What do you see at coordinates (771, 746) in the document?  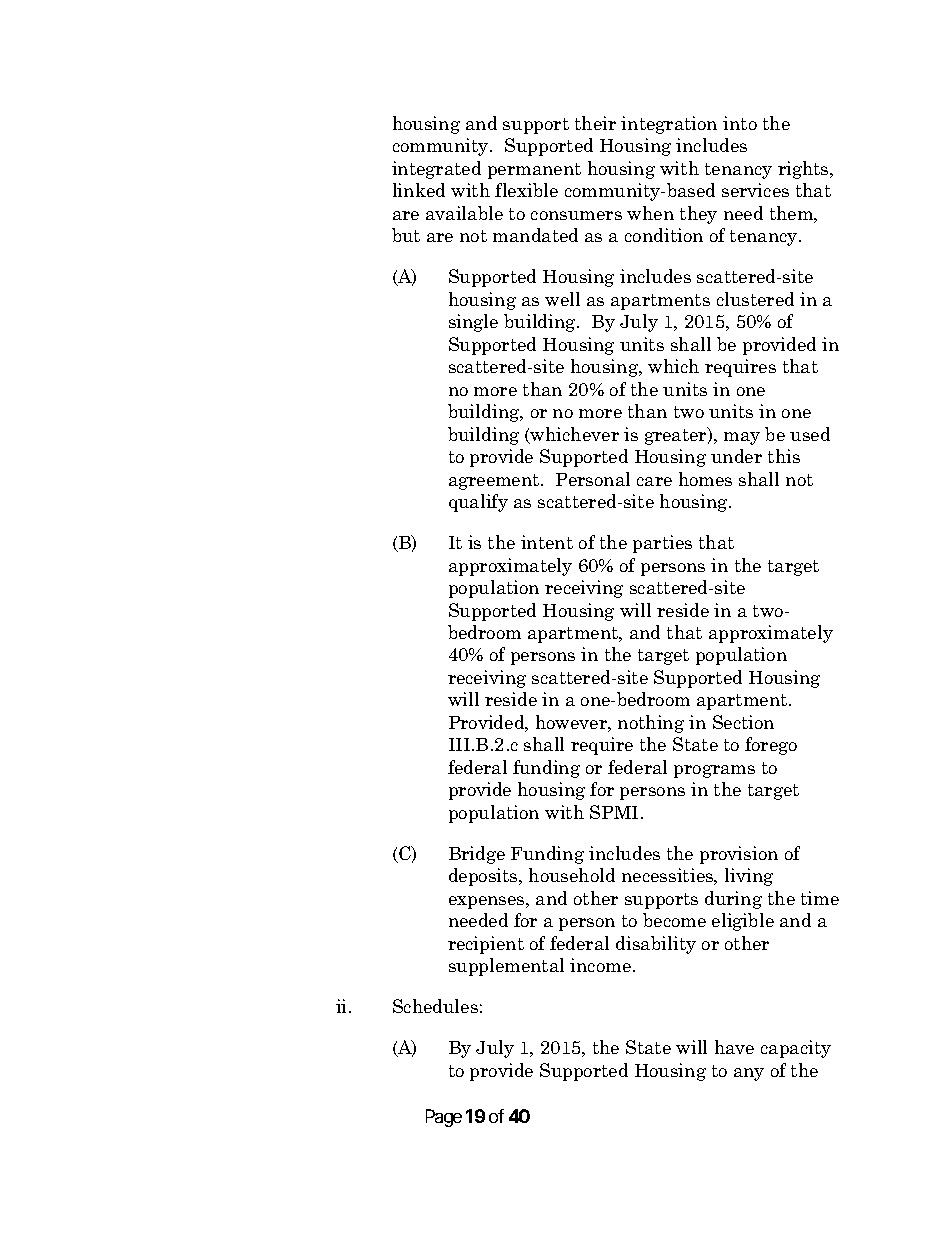 I see `forego` at bounding box center [771, 746].
